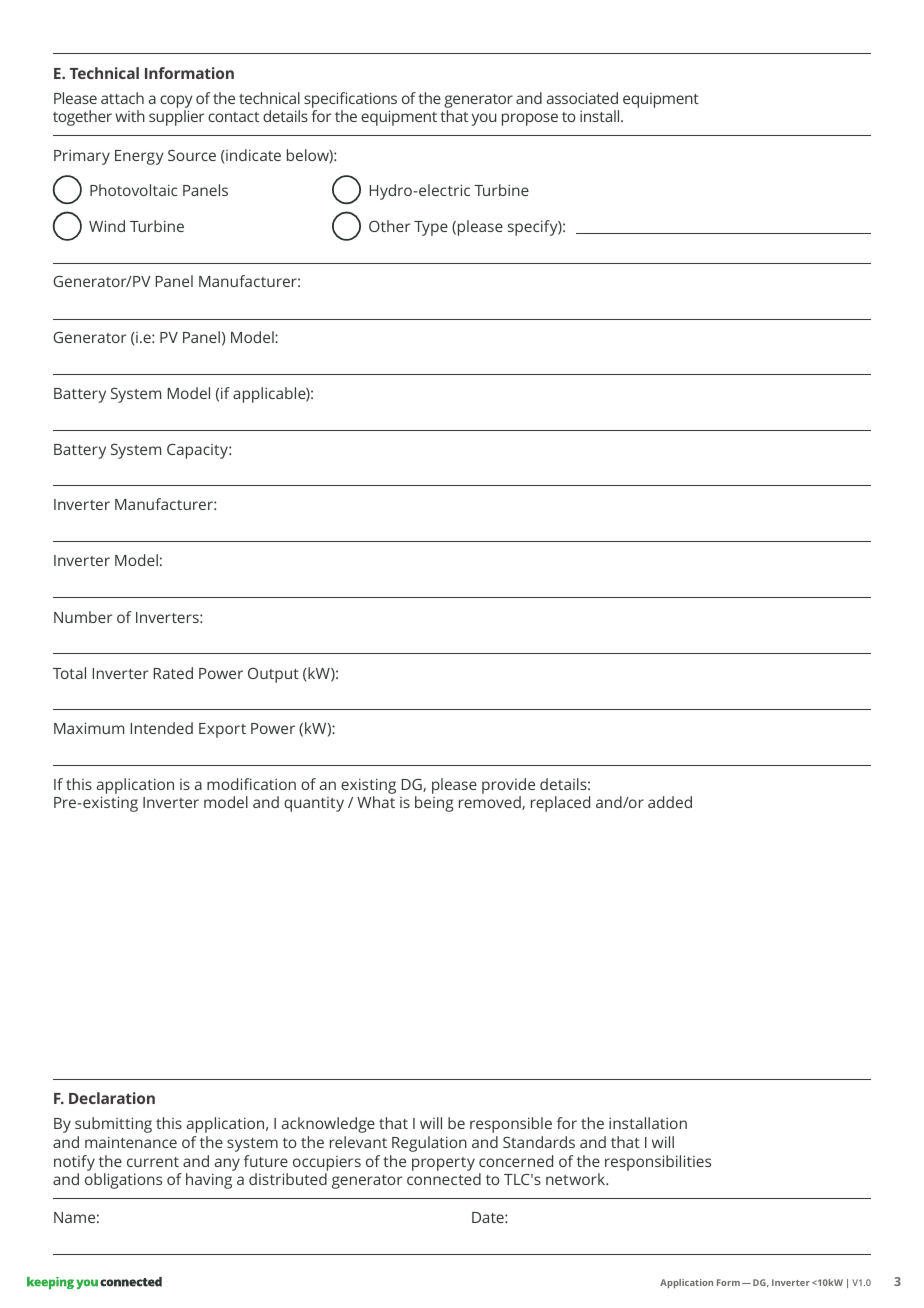  What do you see at coordinates (582, 98) in the screenshot?
I see `associated` at bounding box center [582, 98].
